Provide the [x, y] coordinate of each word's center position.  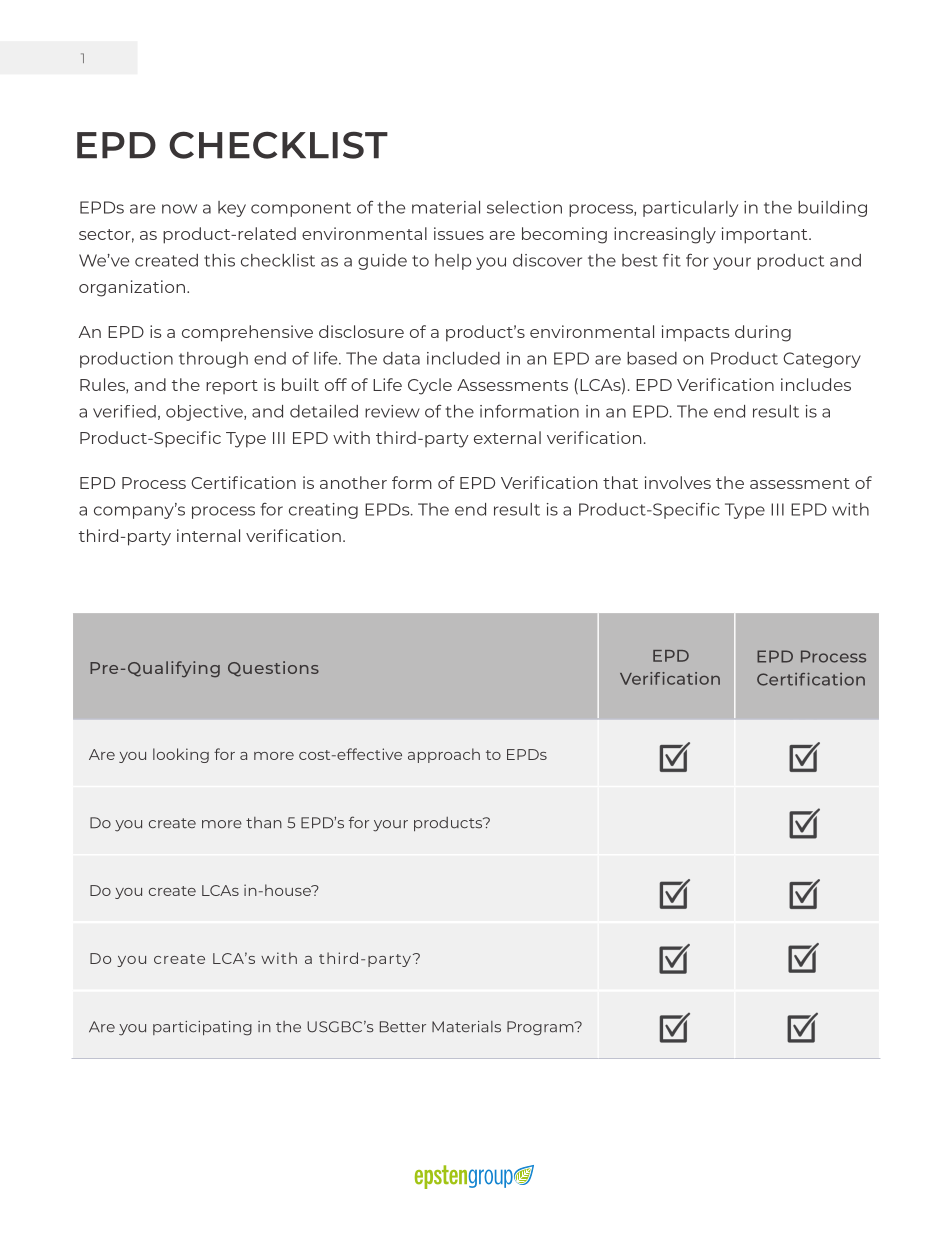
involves [678, 482]
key [232, 209]
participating [202, 1028]
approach [444, 755]
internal [208, 535]
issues [459, 233]
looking [181, 755]
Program [541, 1028]
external [507, 437]
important [766, 235]
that [620, 482]
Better [403, 1027]
